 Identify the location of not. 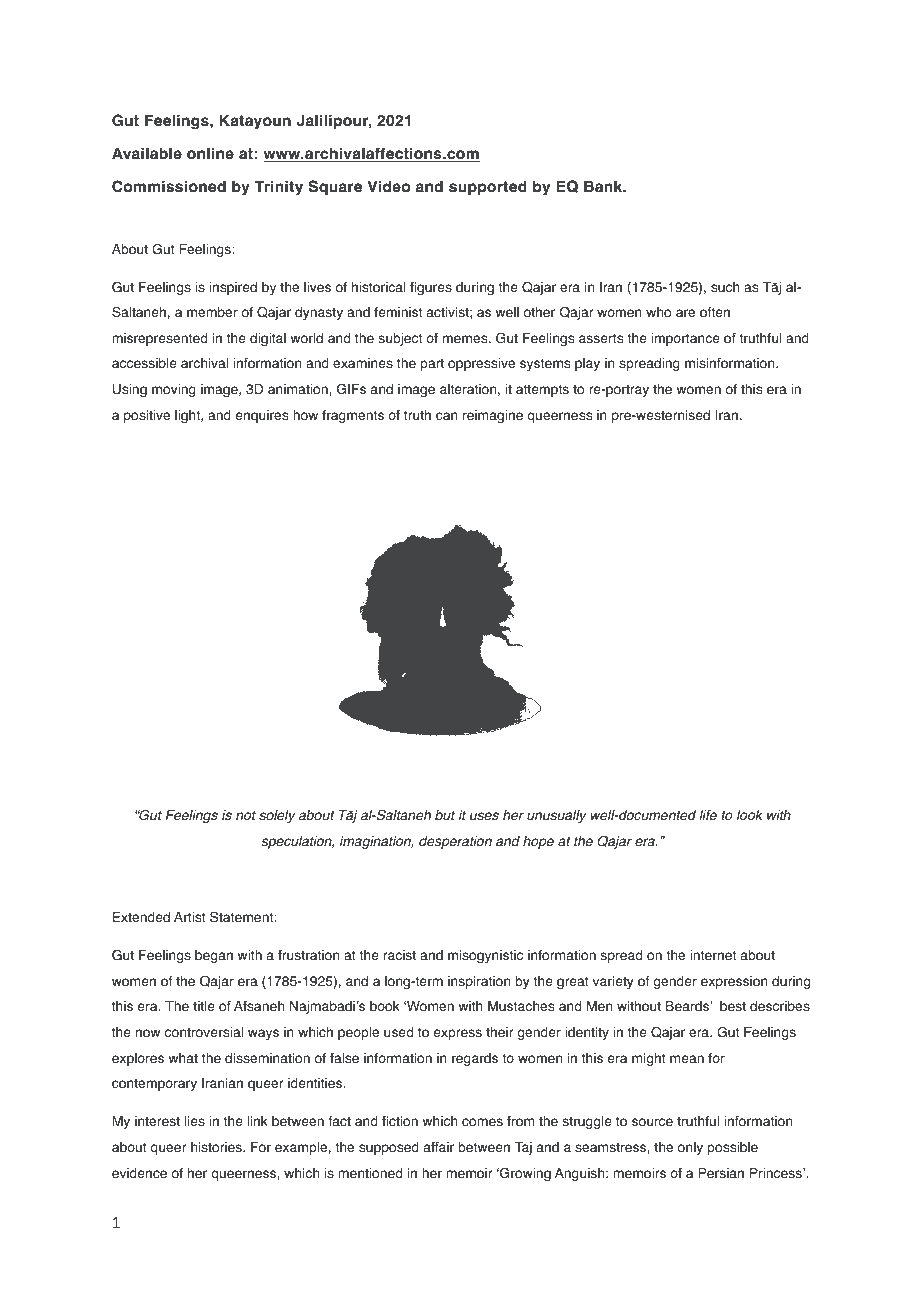
(246, 815).
